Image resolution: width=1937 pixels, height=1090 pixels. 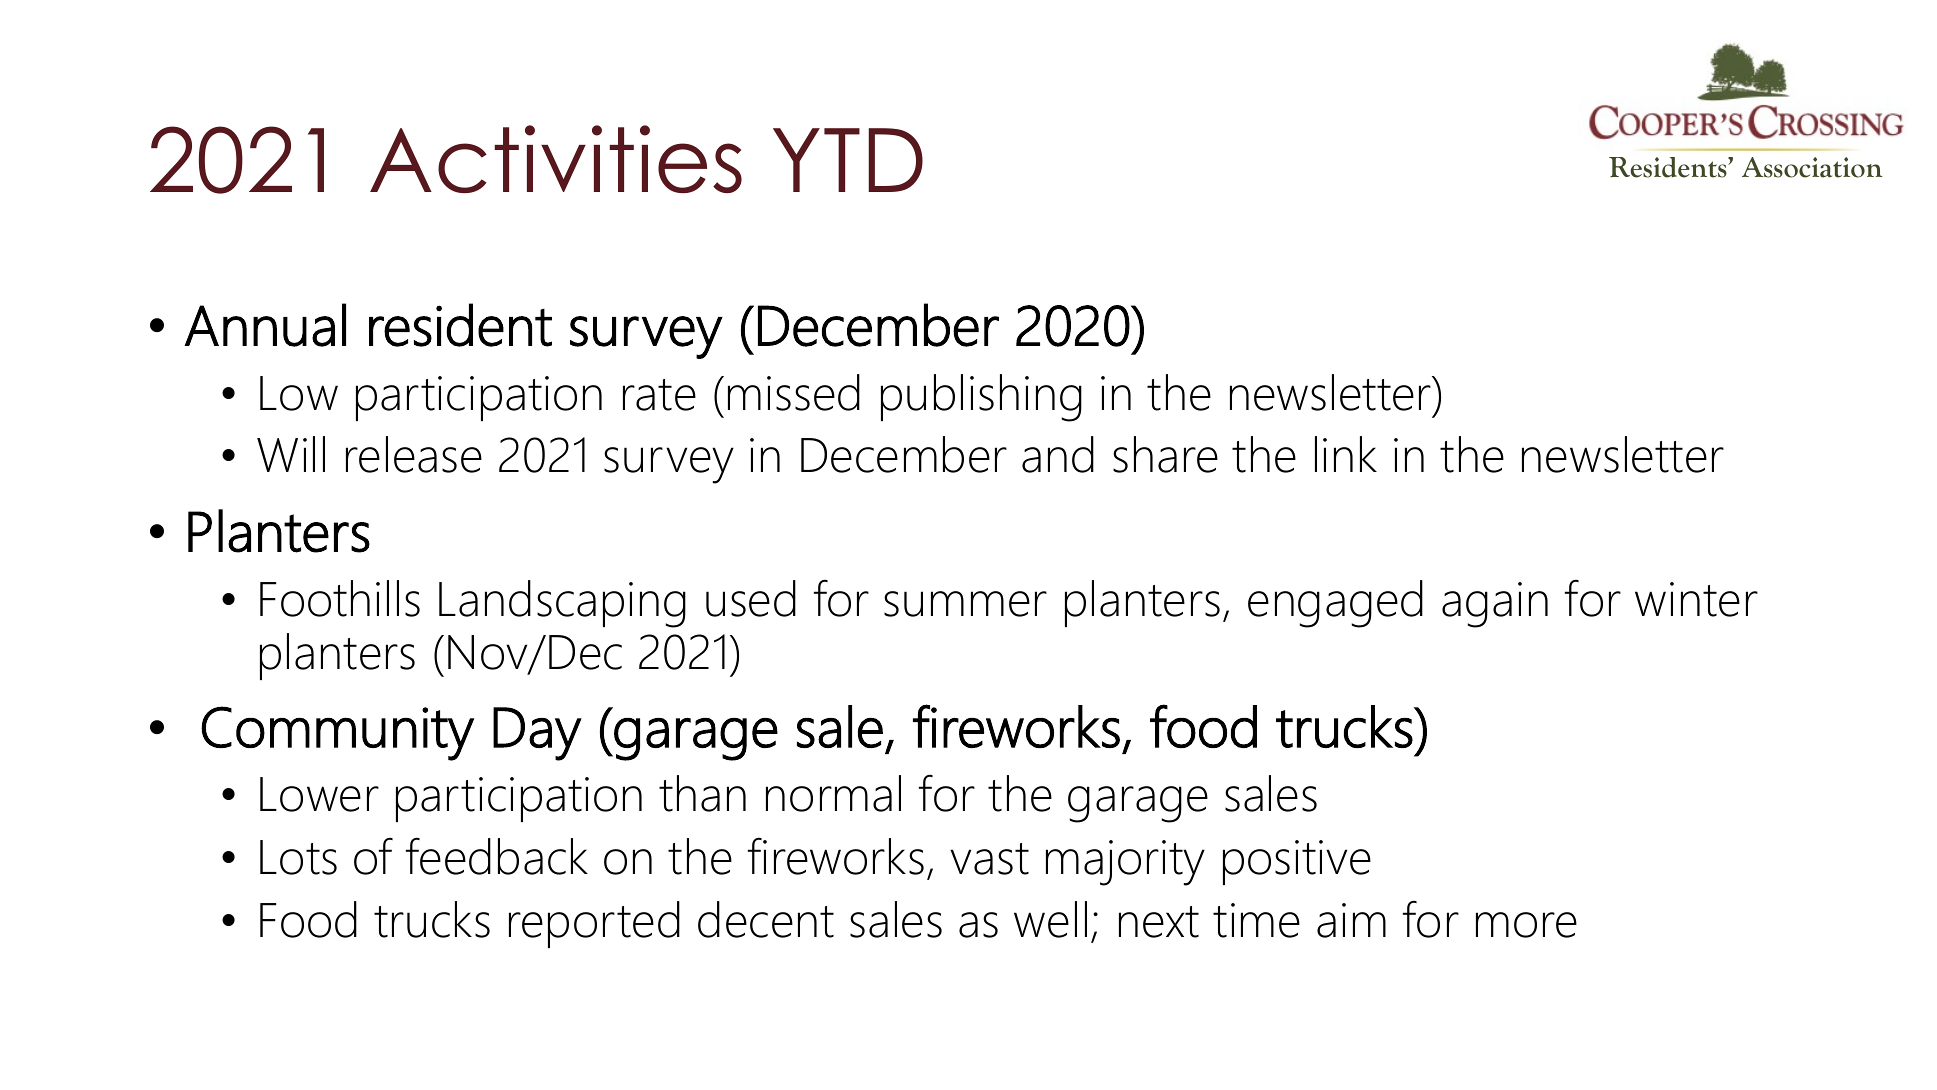 What do you see at coordinates (965, 604) in the screenshot?
I see `summer` at bounding box center [965, 604].
